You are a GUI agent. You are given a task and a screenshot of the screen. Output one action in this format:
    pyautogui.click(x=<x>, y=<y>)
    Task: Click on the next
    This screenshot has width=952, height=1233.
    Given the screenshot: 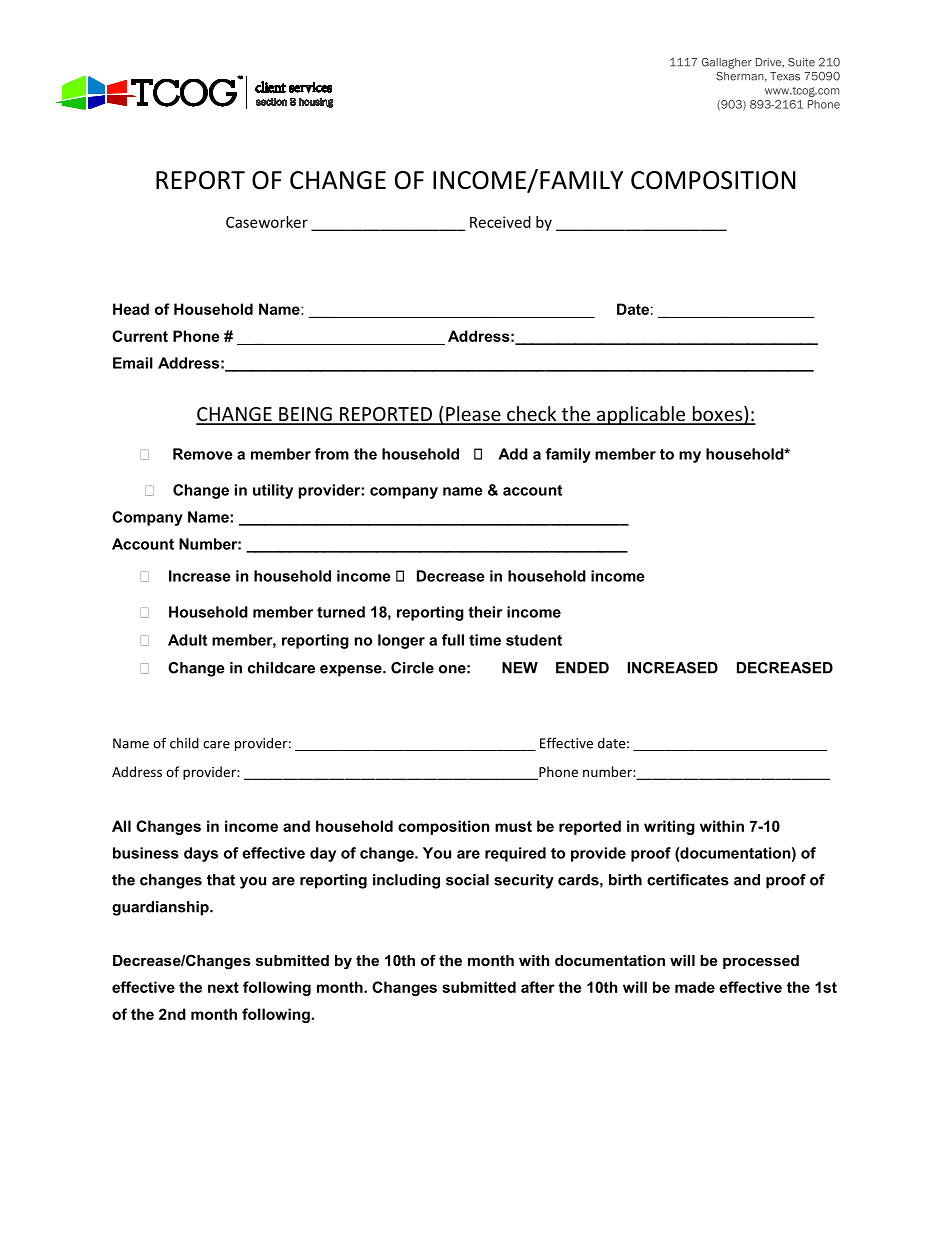 What is the action you would take?
    pyautogui.click(x=223, y=987)
